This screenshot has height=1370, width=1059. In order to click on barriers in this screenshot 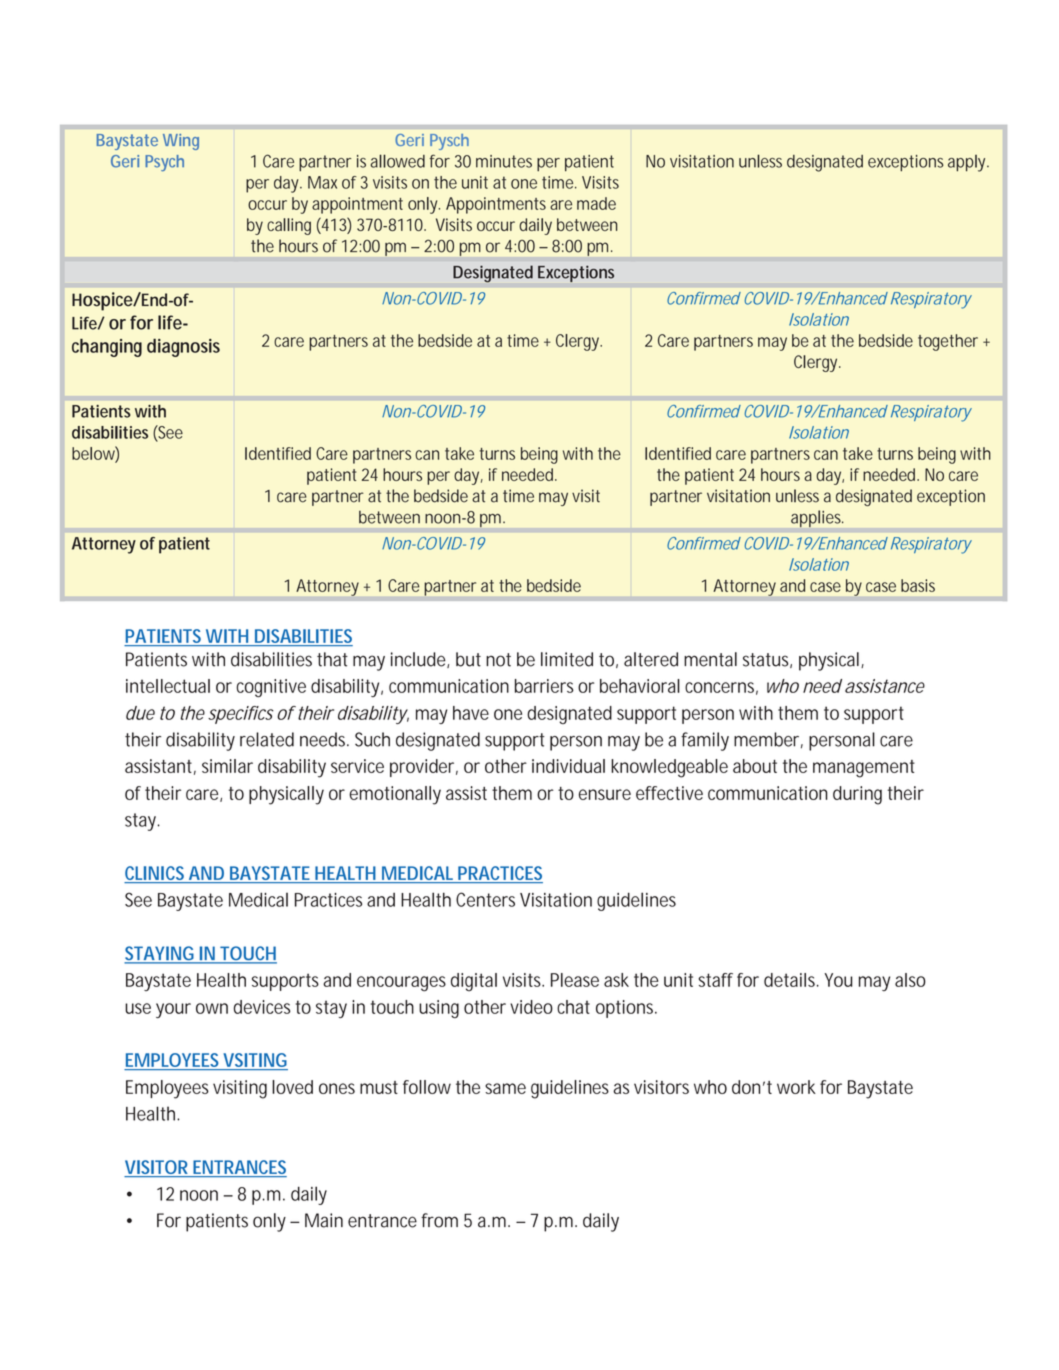, I will do `click(544, 686)`.
